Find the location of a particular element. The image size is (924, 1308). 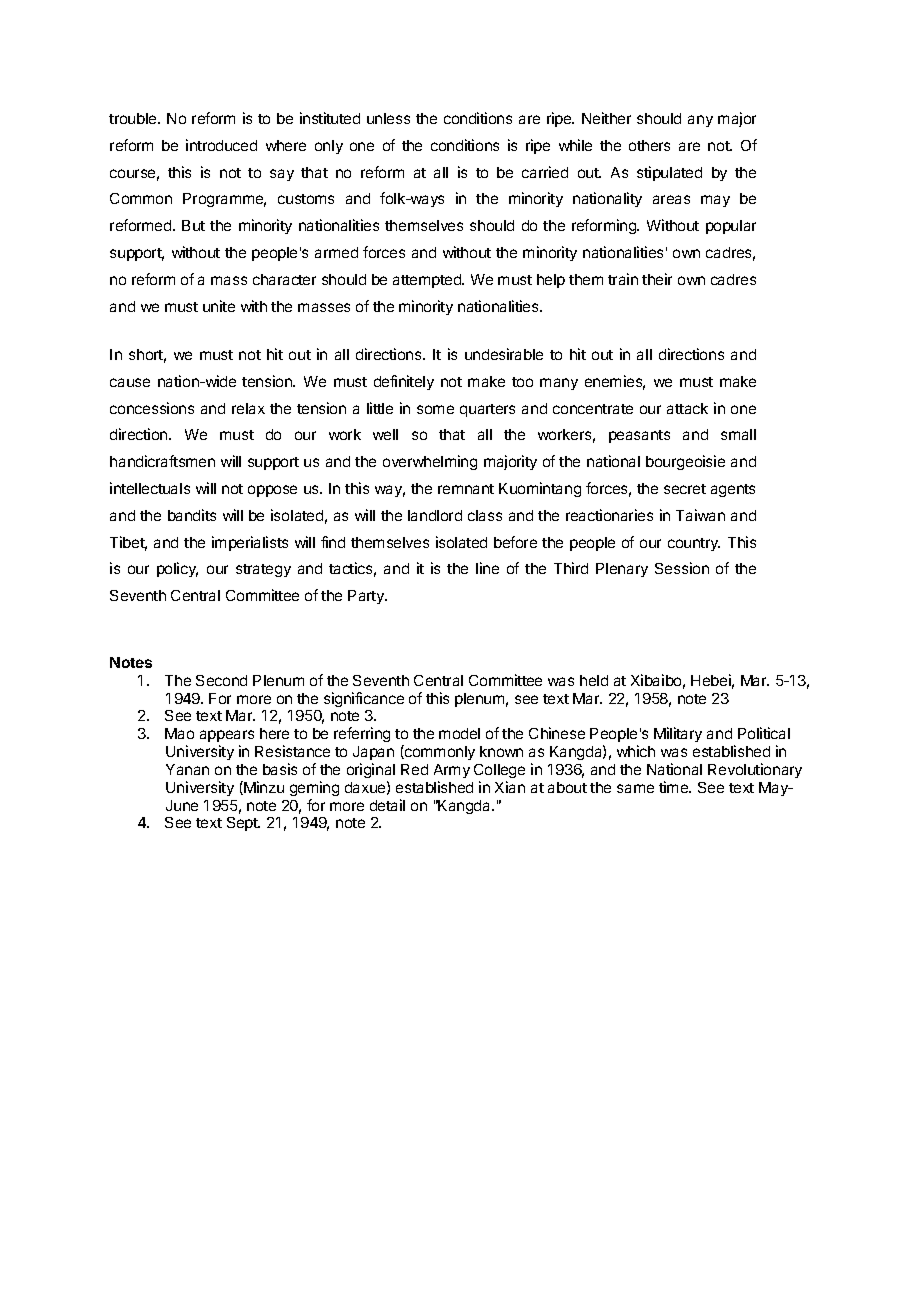

policy is located at coordinates (177, 569).
